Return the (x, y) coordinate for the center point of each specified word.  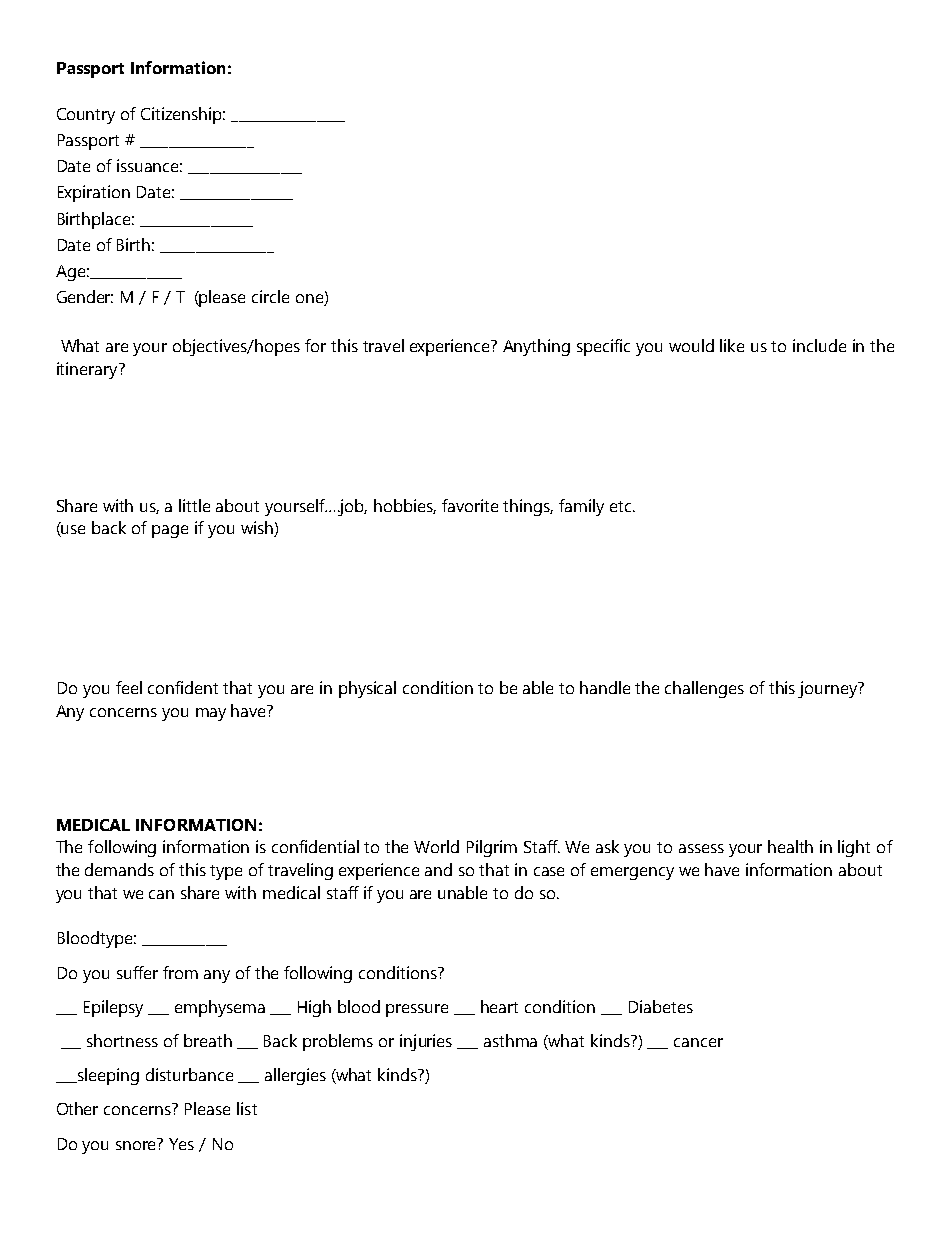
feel (129, 687)
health (790, 846)
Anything (536, 347)
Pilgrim (492, 848)
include (819, 345)
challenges (704, 689)
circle (270, 296)
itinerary (88, 370)
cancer (698, 1042)
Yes (181, 1144)
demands (119, 869)
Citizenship (183, 115)
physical (367, 689)
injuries (426, 1042)
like (732, 345)
